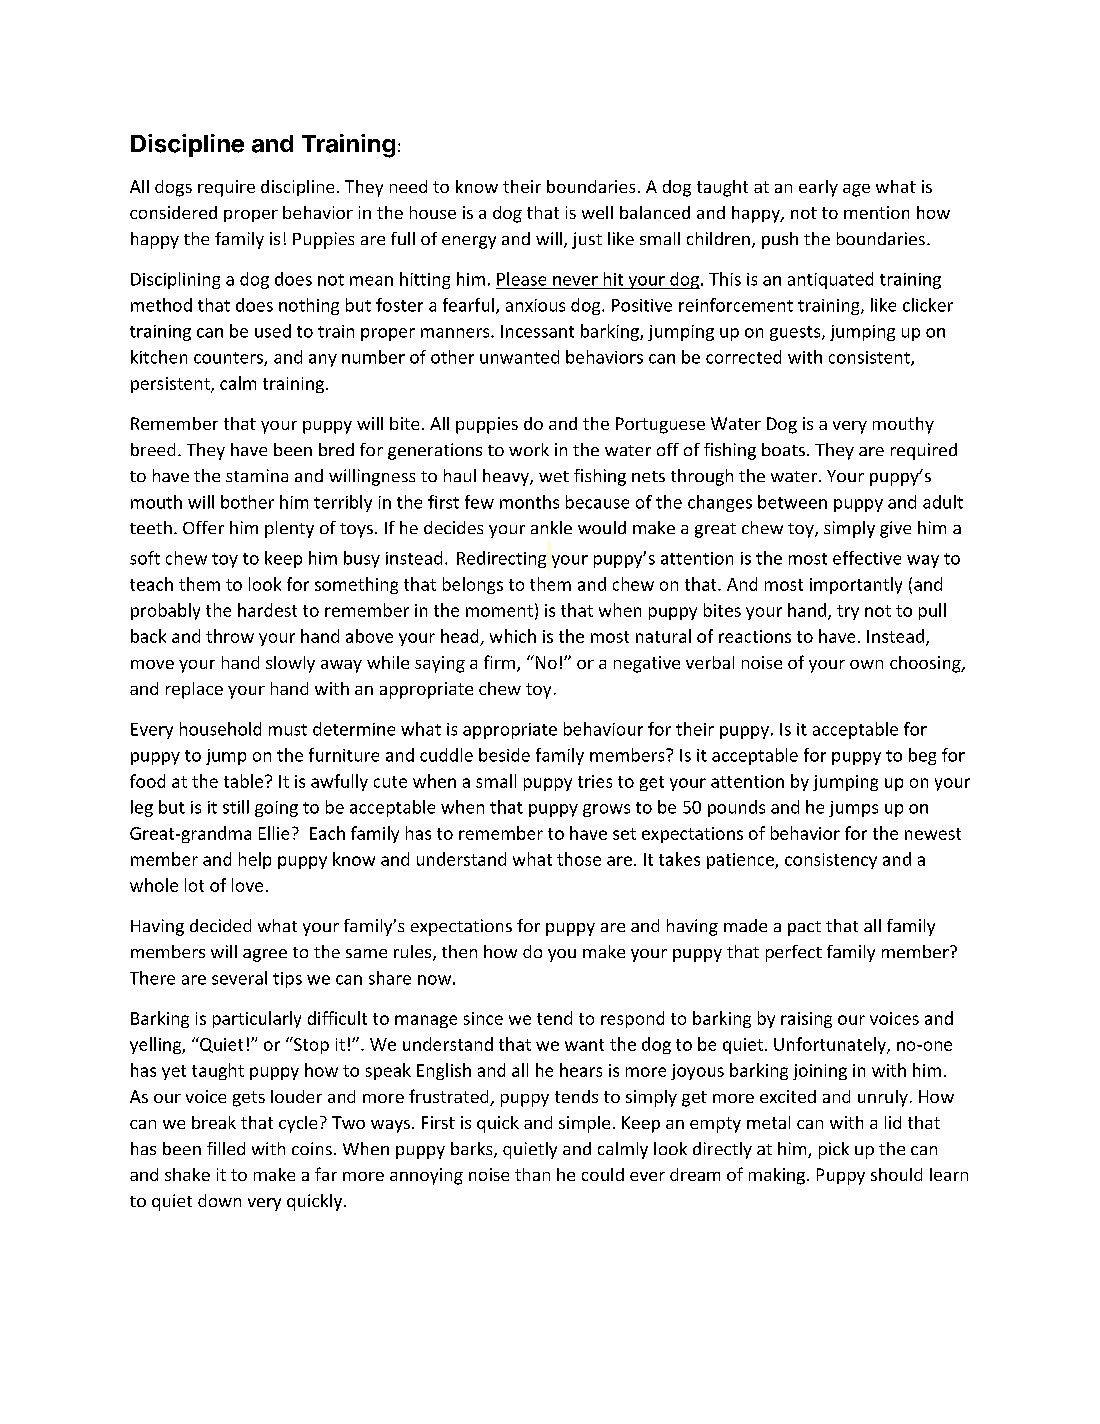 This page has width=1100, height=1424. I want to click on mention, so click(876, 212).
